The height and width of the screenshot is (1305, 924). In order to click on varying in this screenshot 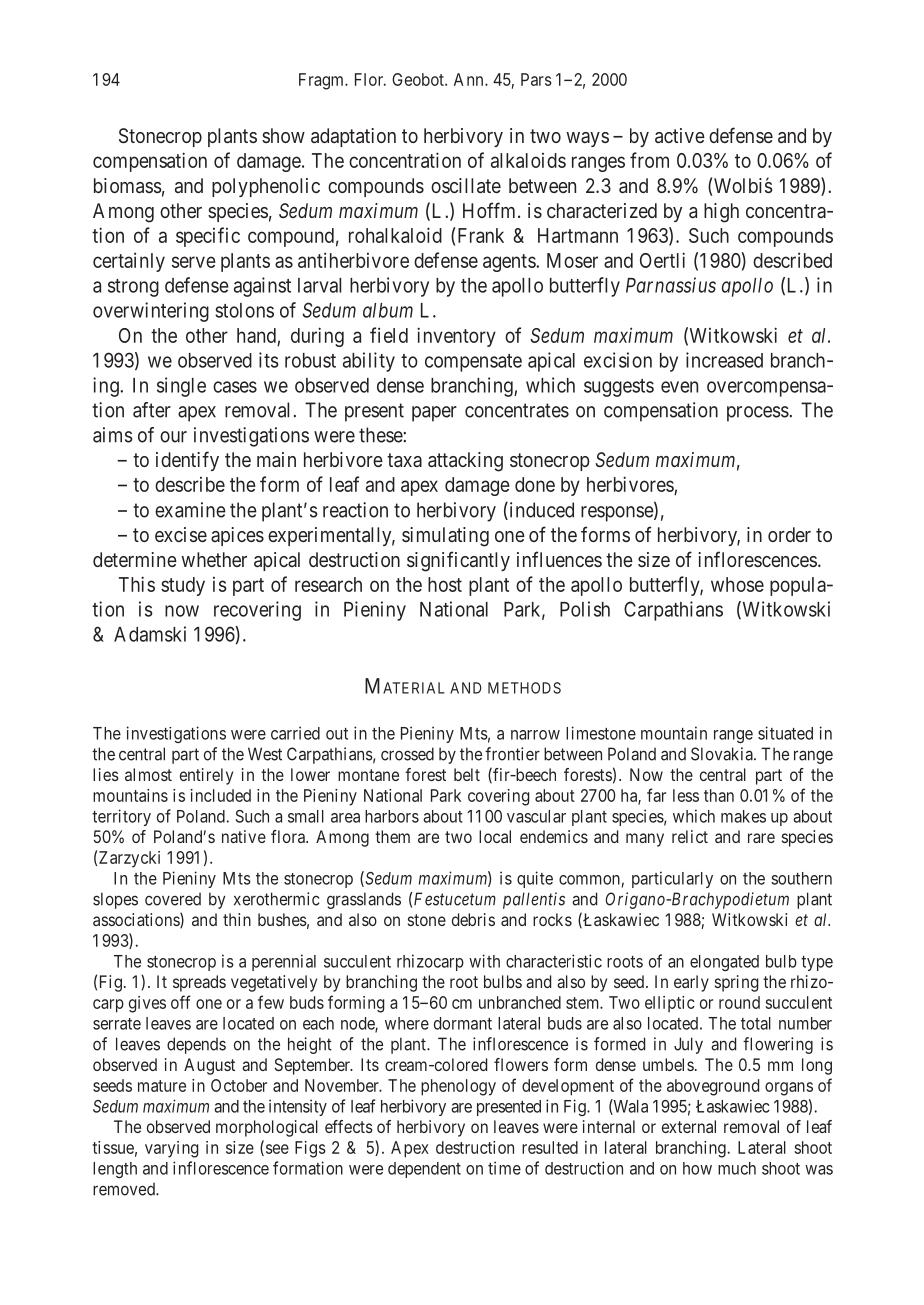, I will do `click(171, 1149)`.
